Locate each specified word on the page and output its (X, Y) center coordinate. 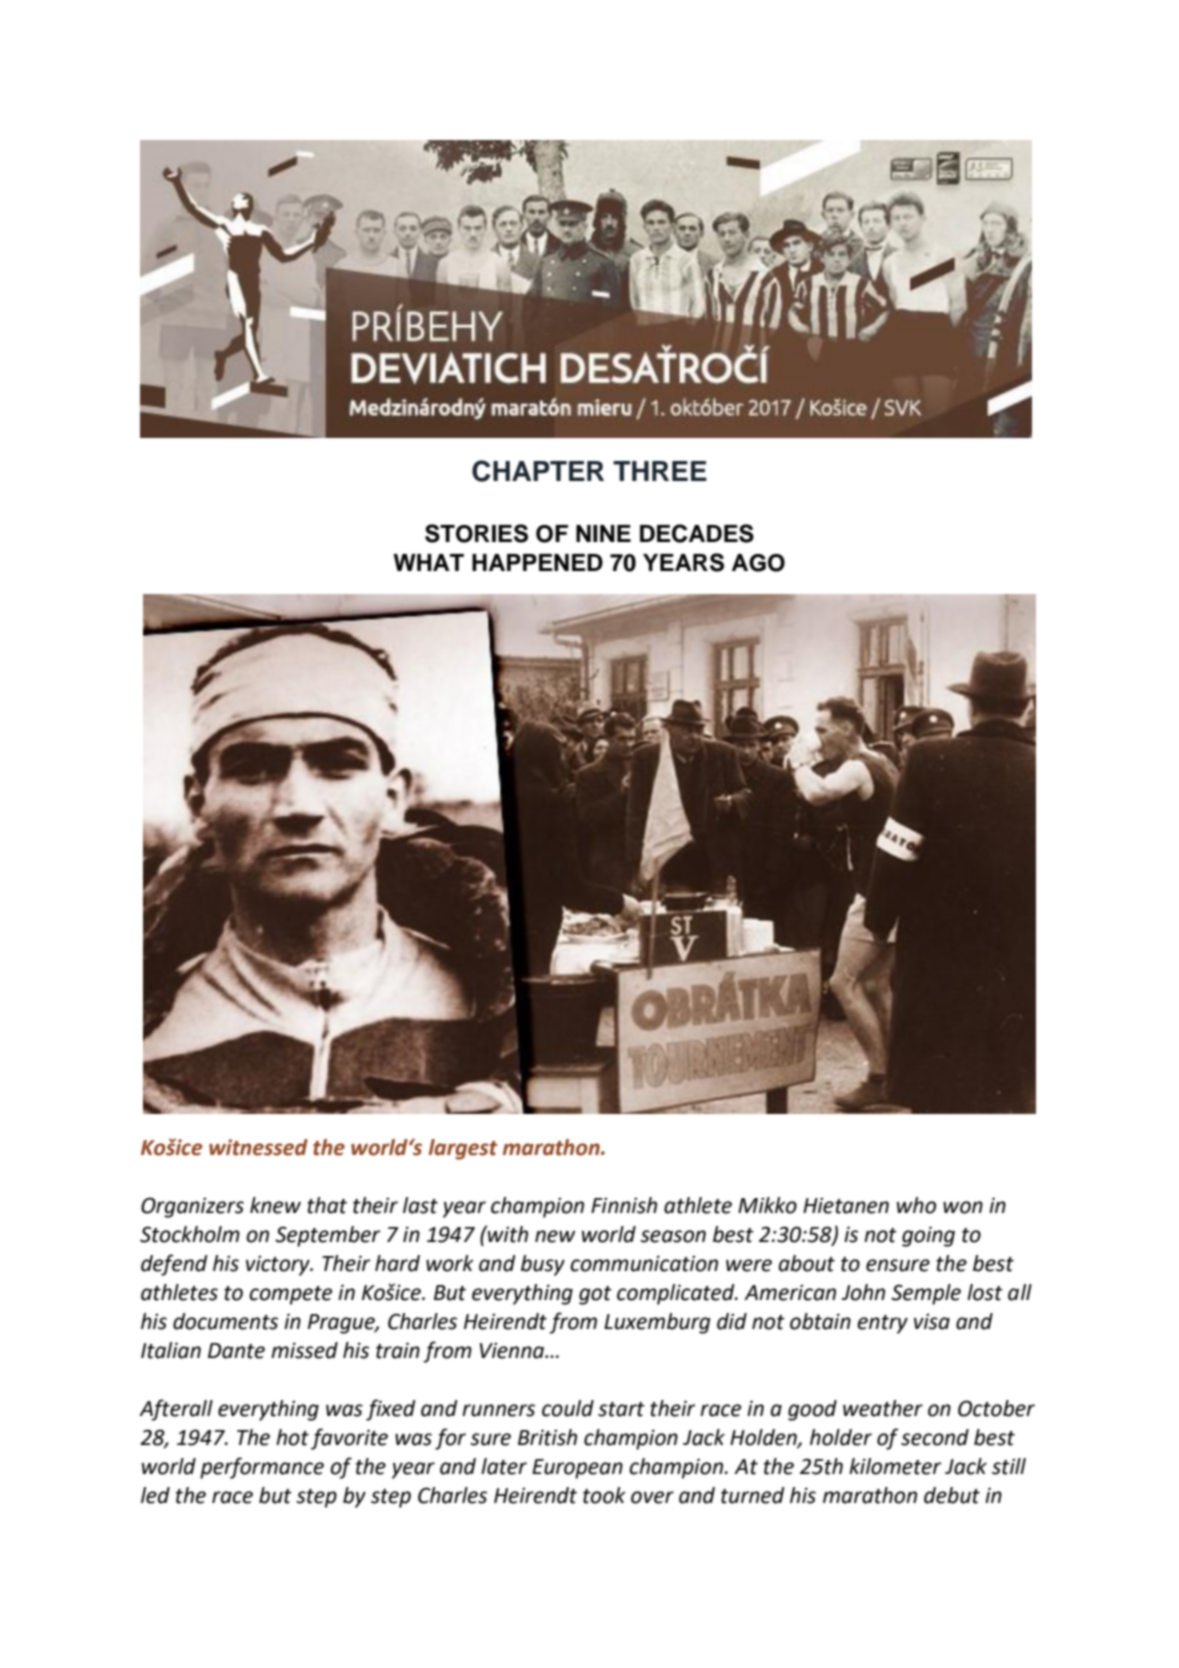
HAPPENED (537, 562)
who (916, 1205)
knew (275, 1205)
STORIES (476, 533)
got (595, 1295)
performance (262, 1468)
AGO (758, 563)
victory (279, 1266)
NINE (603, 533)
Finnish (624, 1205)
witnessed (258, 1147)
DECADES (697, 533)
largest (463, 1149)
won (963, 1207)
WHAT (428, 562)
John (863, 1292)
